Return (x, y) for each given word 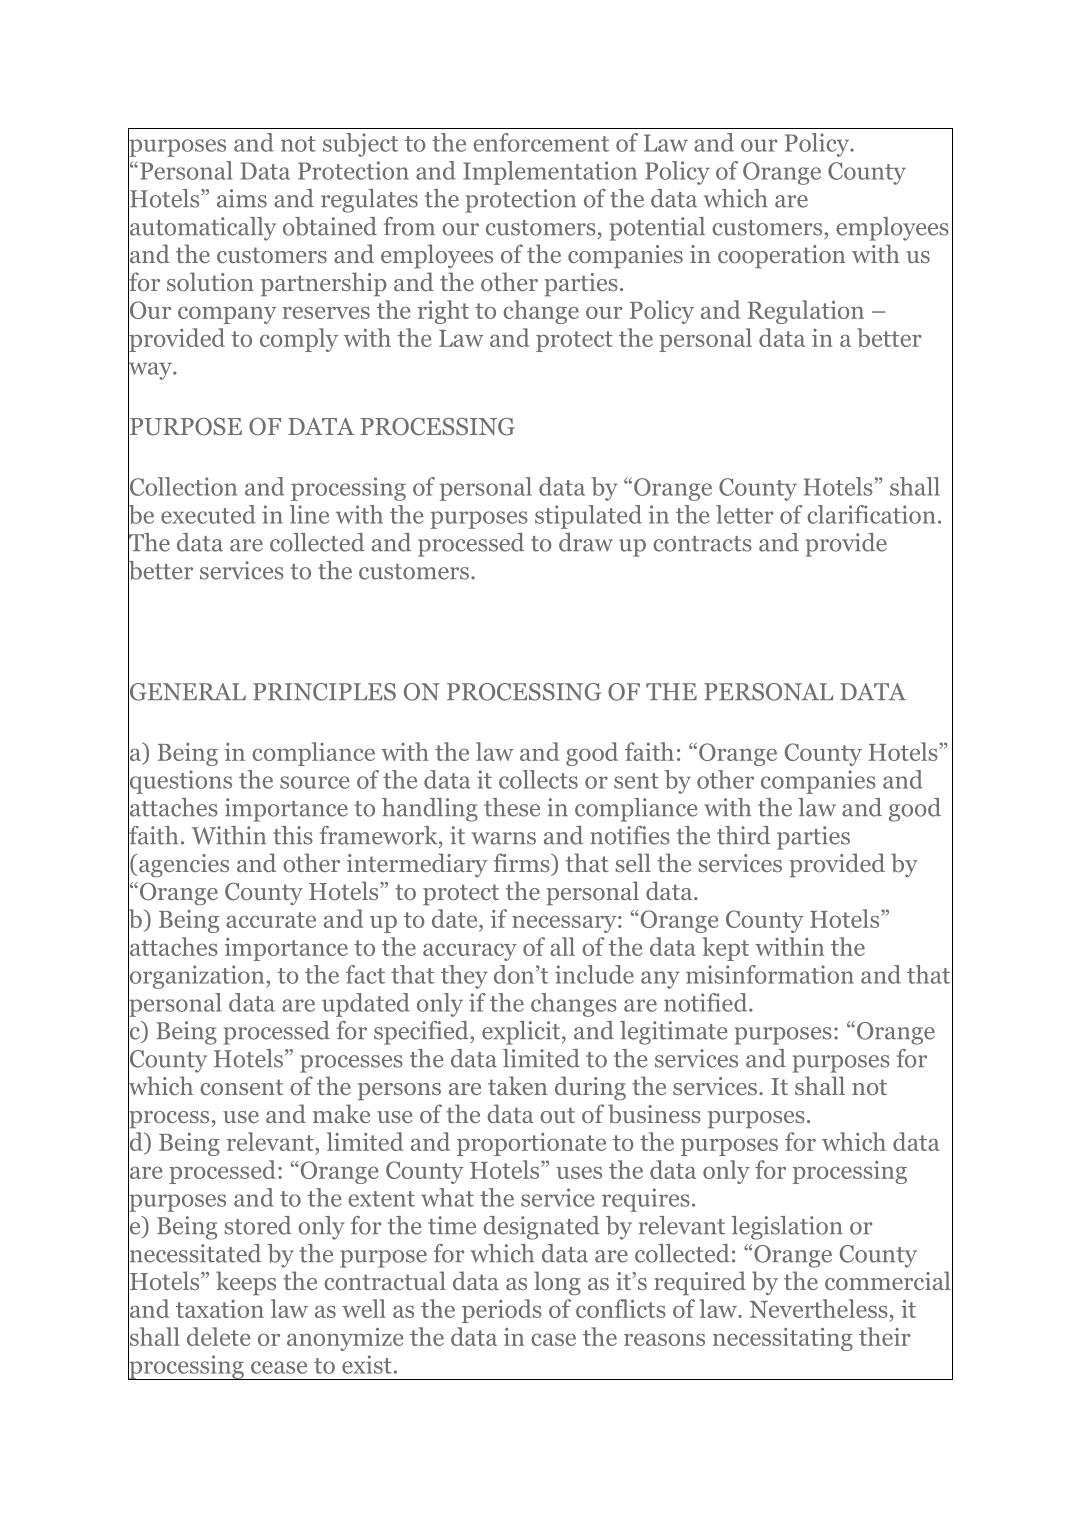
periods (502, 1311)
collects (538, 779)
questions (180, 782)
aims (242, 198)
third (743, 835)
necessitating (783, 1339)
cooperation (781, 256)
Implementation (550, 173)
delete (218, 1336)
